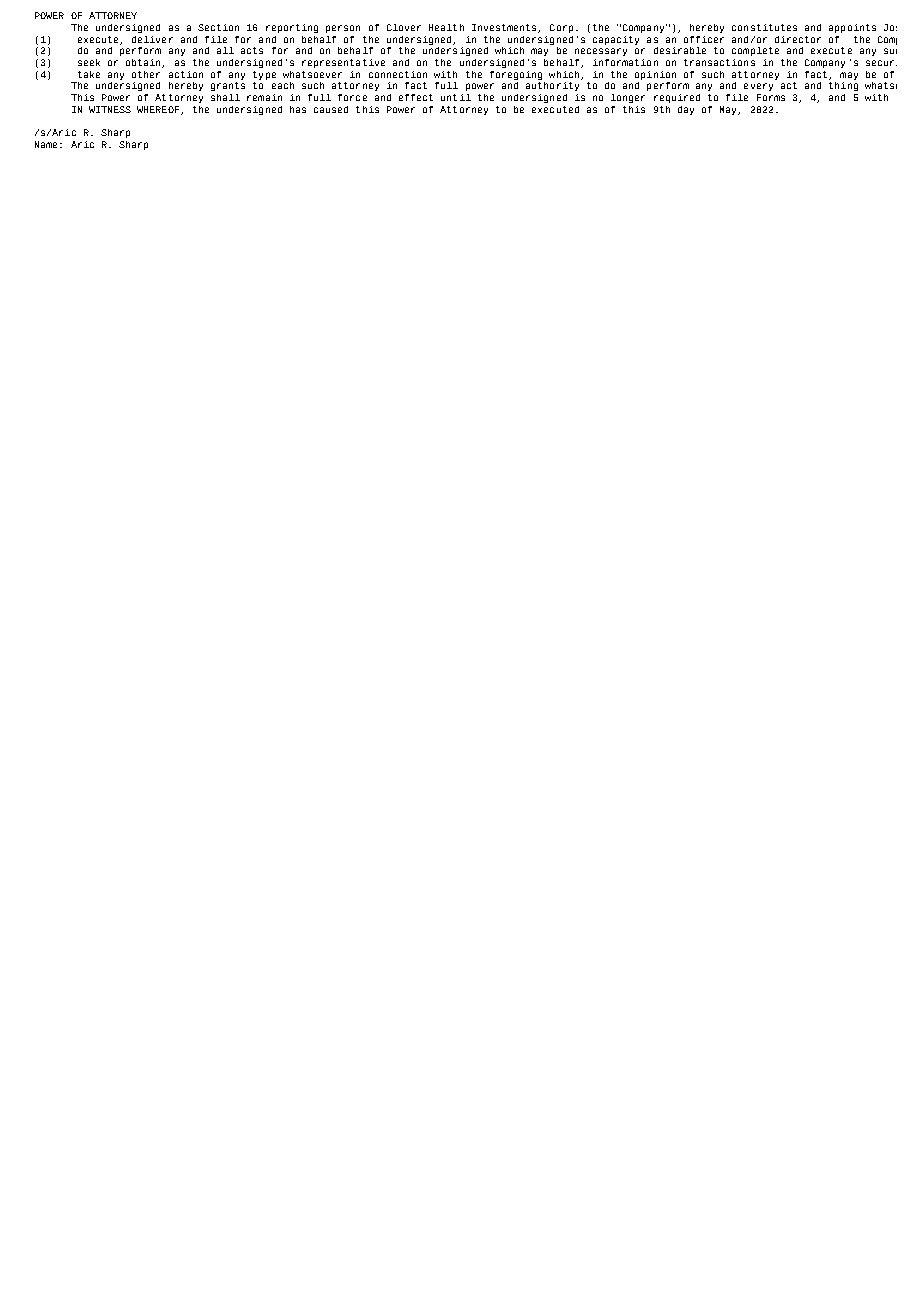 The height and width of the page is (1308, 924). Describe the element at coordinates (158, 109) in the page. I see `WHEREOF` at that location.
